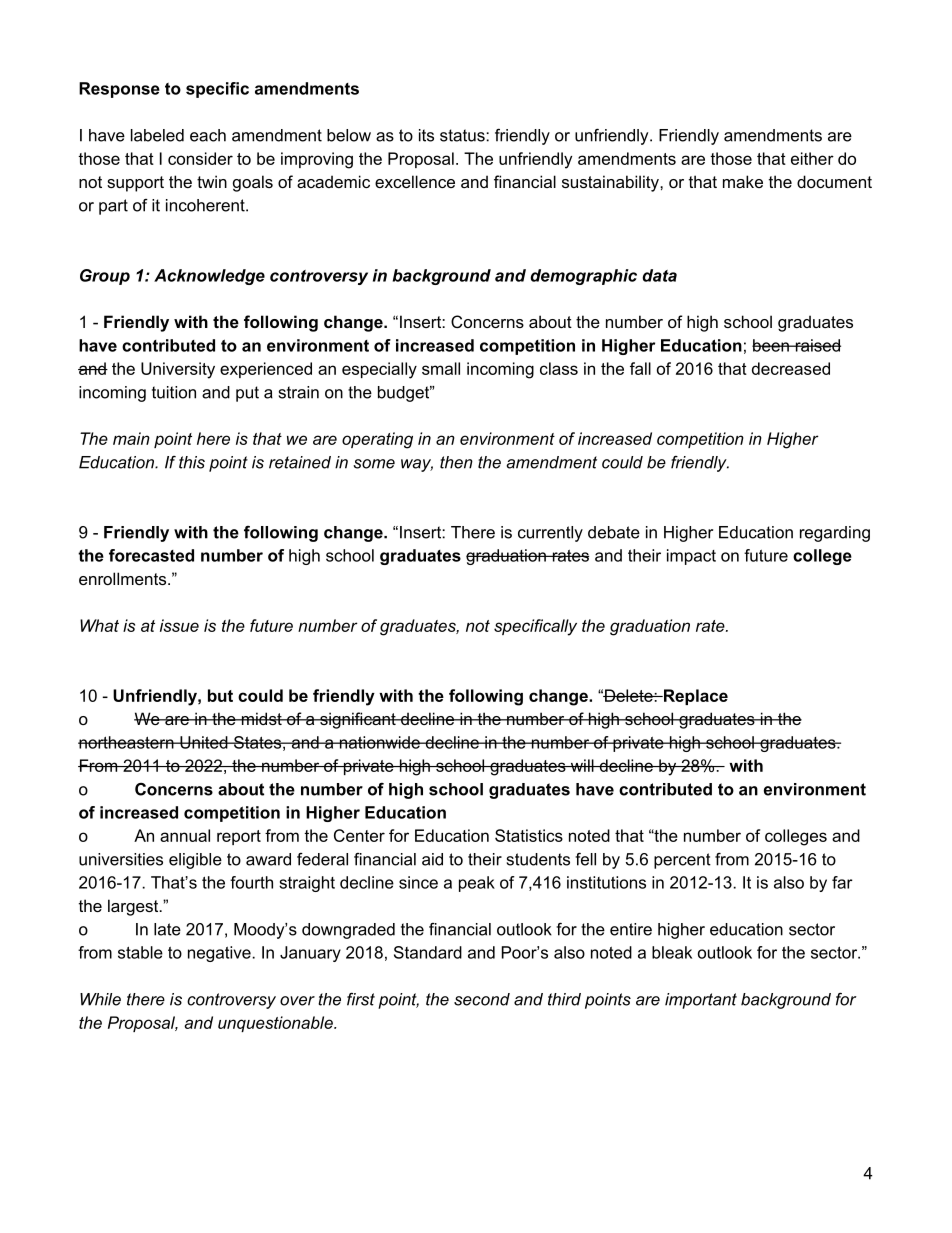 This screenshot has width=952, height=1233. What do you see at coordinates (208, 135) in the screenshot?
I see `each` at bounding box center [208, 135].
